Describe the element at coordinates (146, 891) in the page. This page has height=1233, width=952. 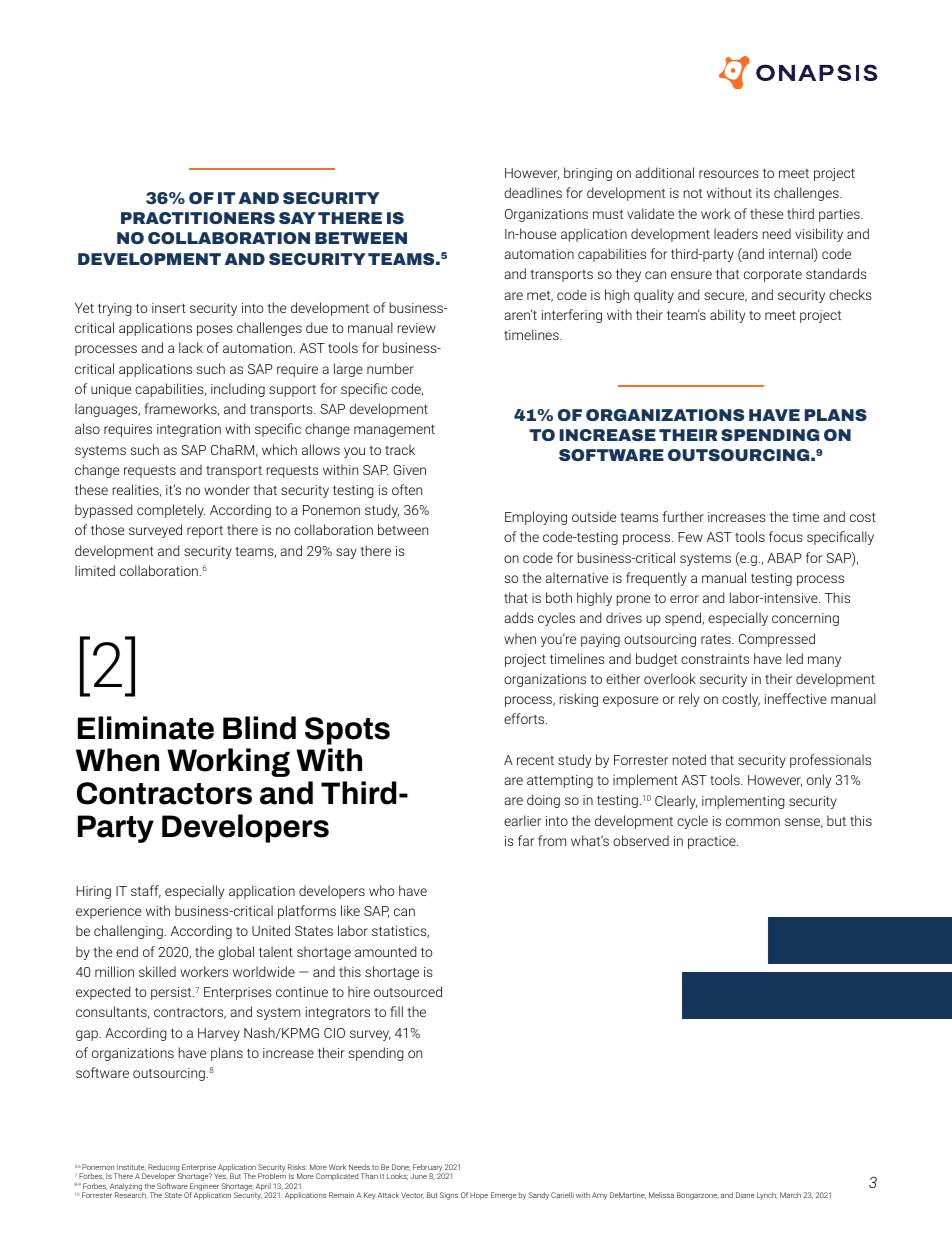
I see `staff` at that location.
